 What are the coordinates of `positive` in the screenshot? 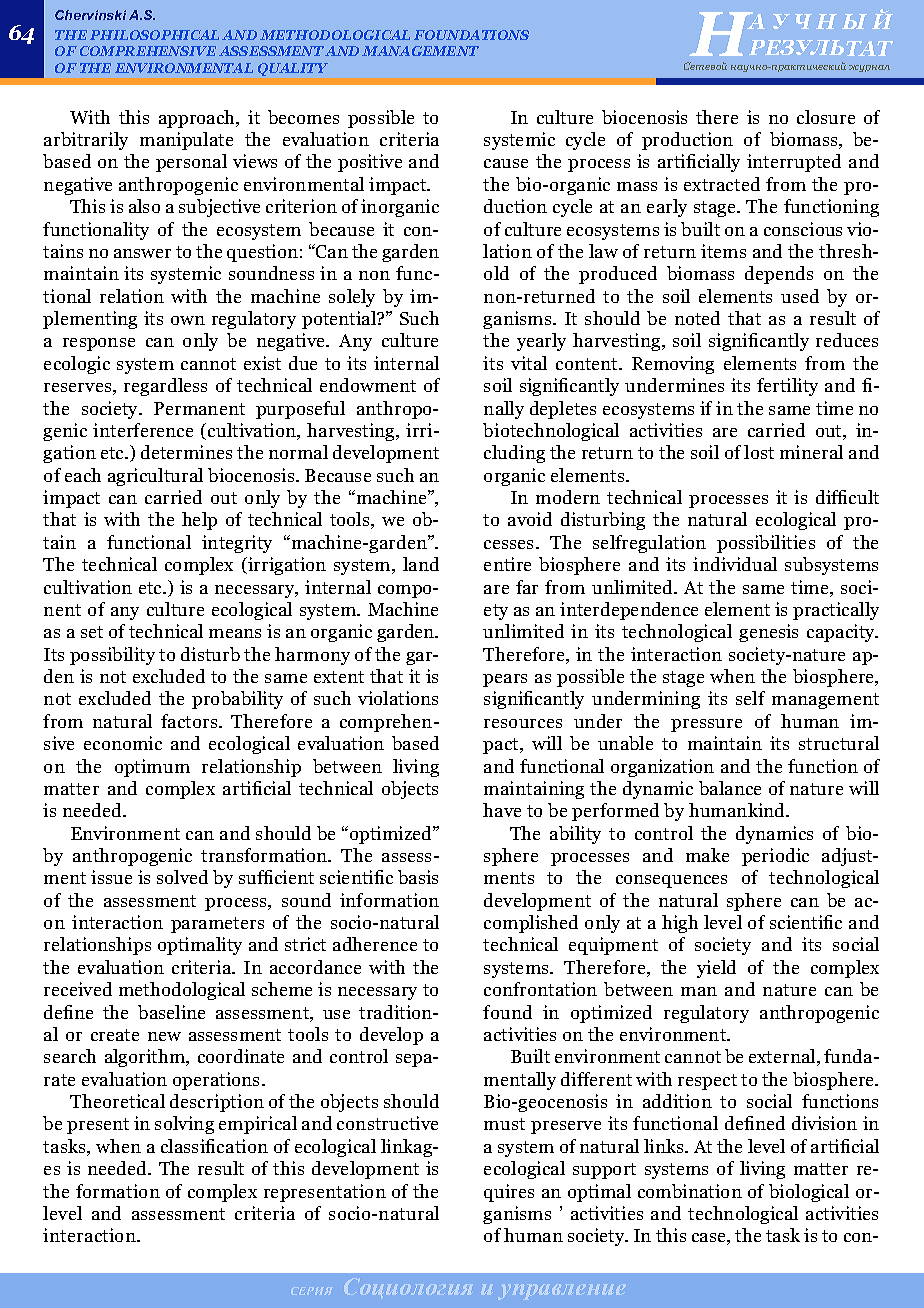 It's located at (370, 163).
